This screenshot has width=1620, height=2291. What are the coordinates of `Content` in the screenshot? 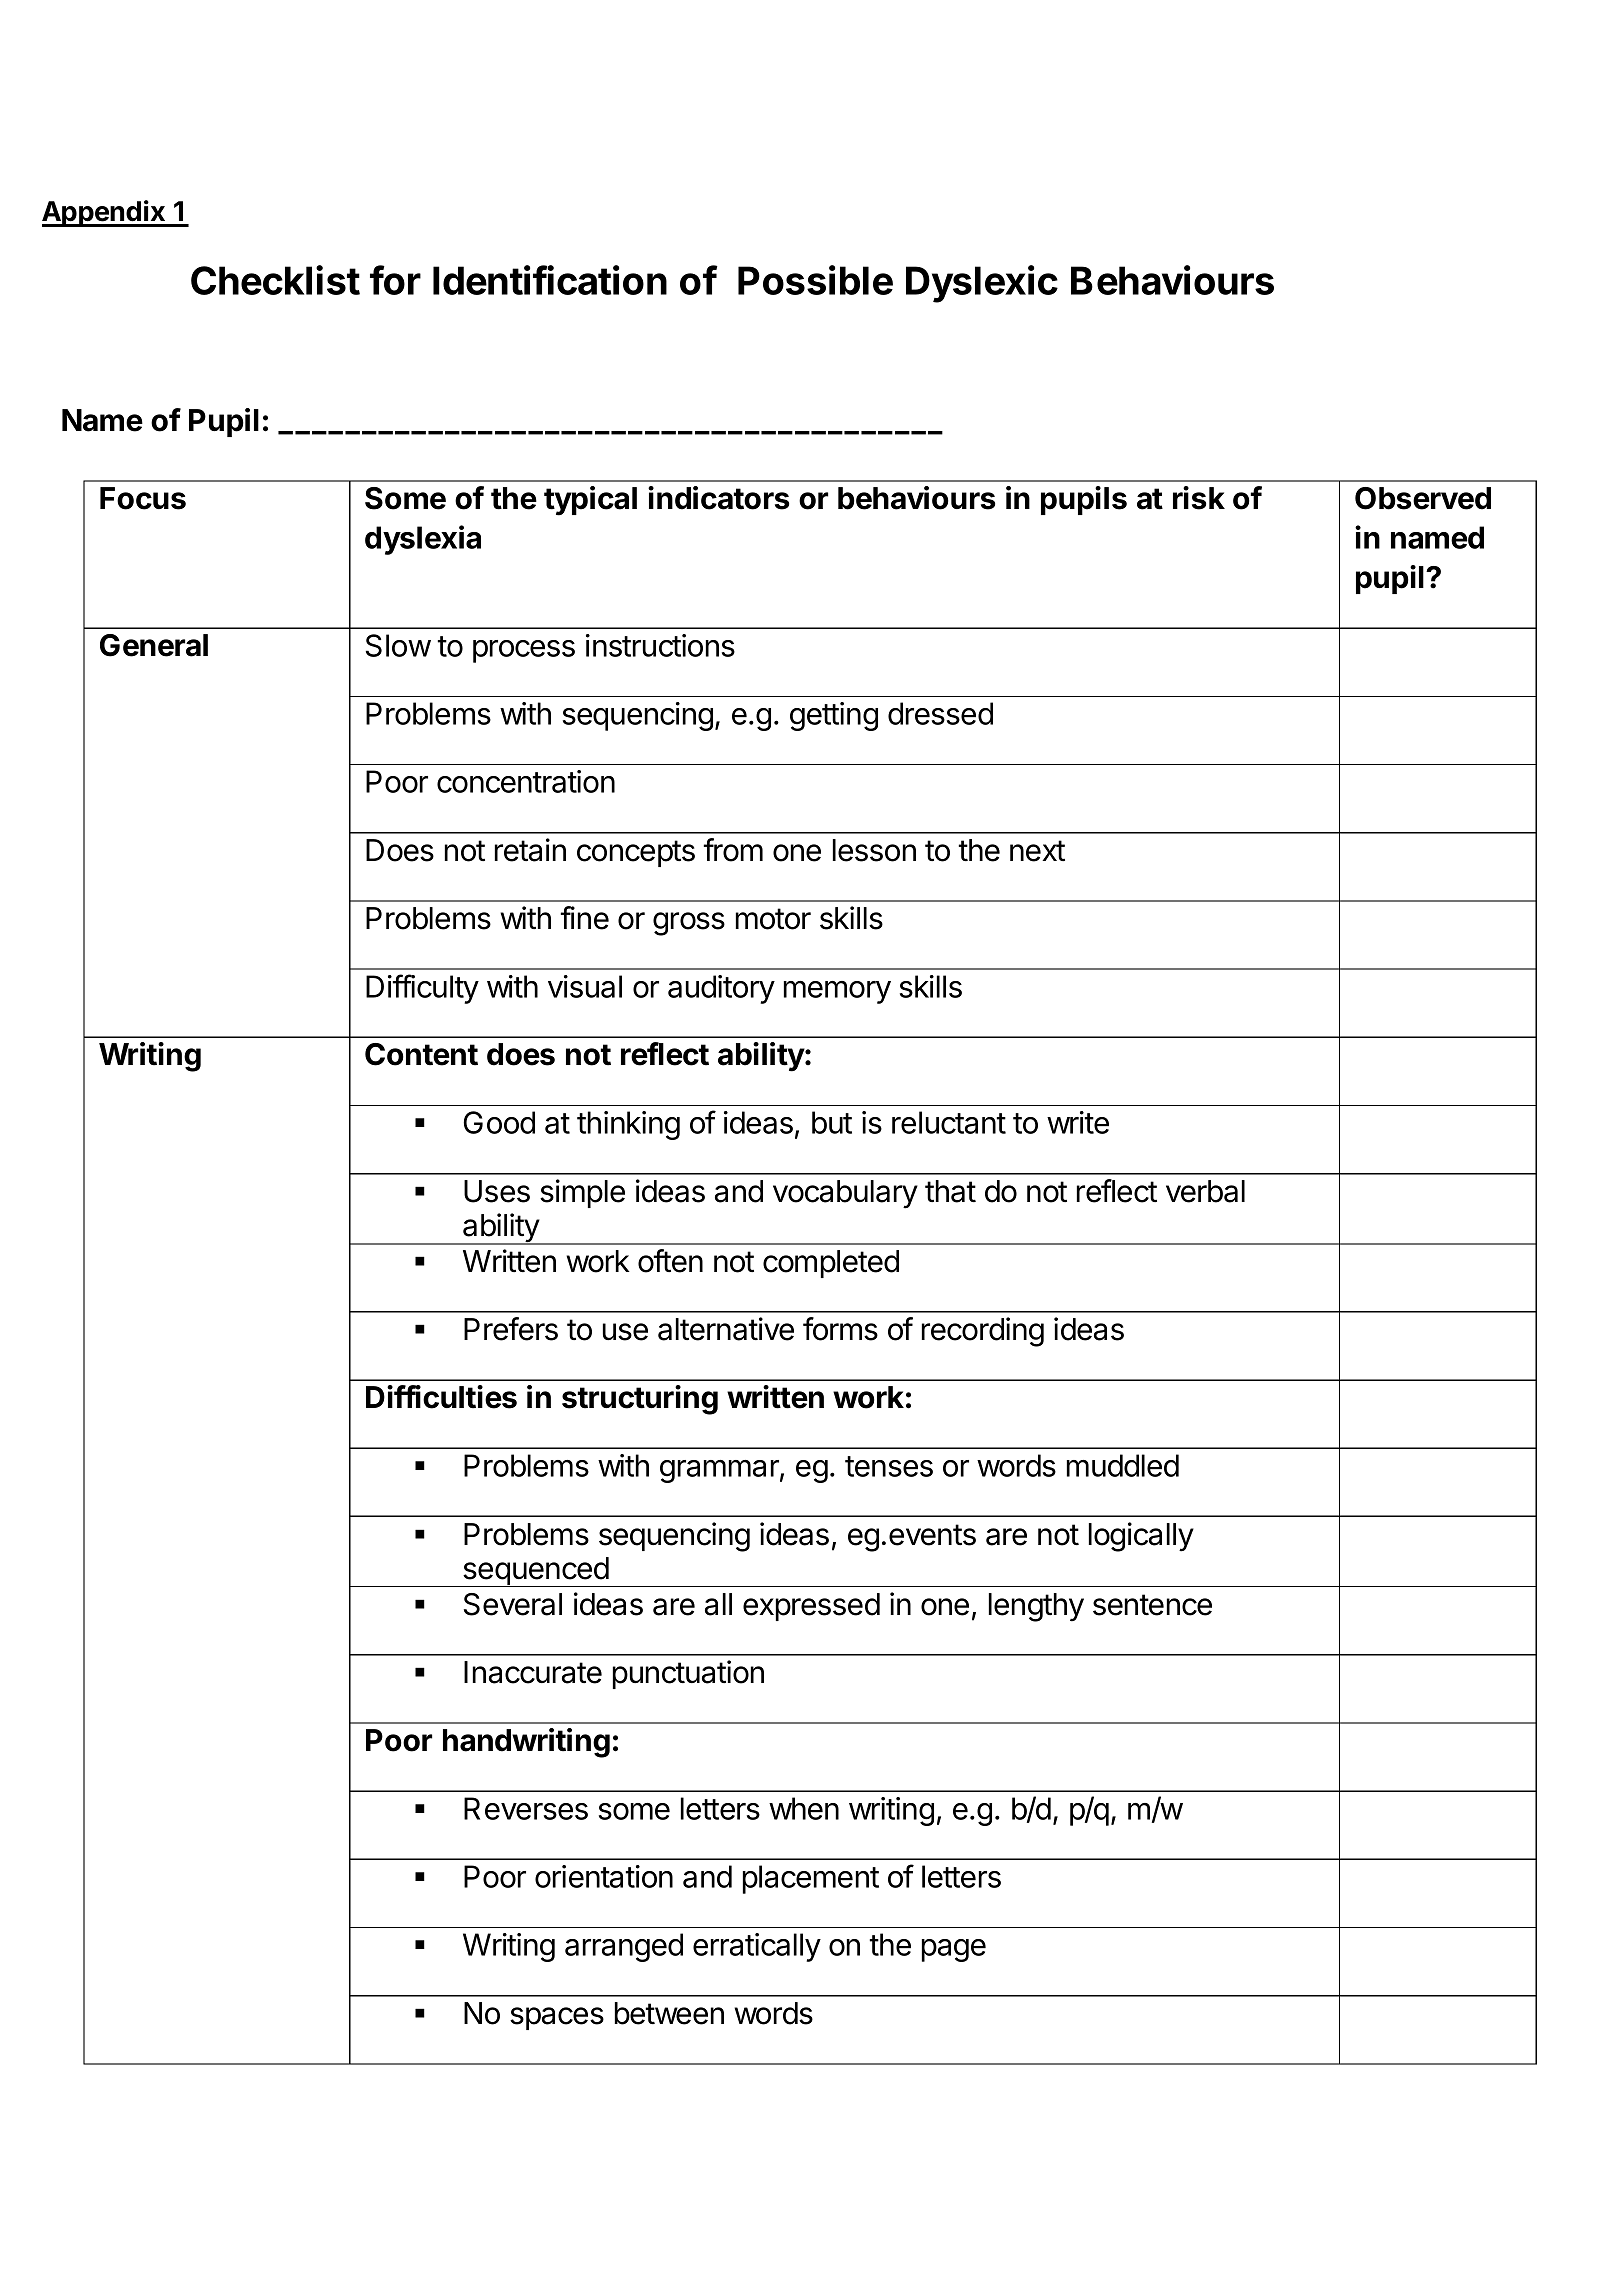 It's located at (421, 1054).
